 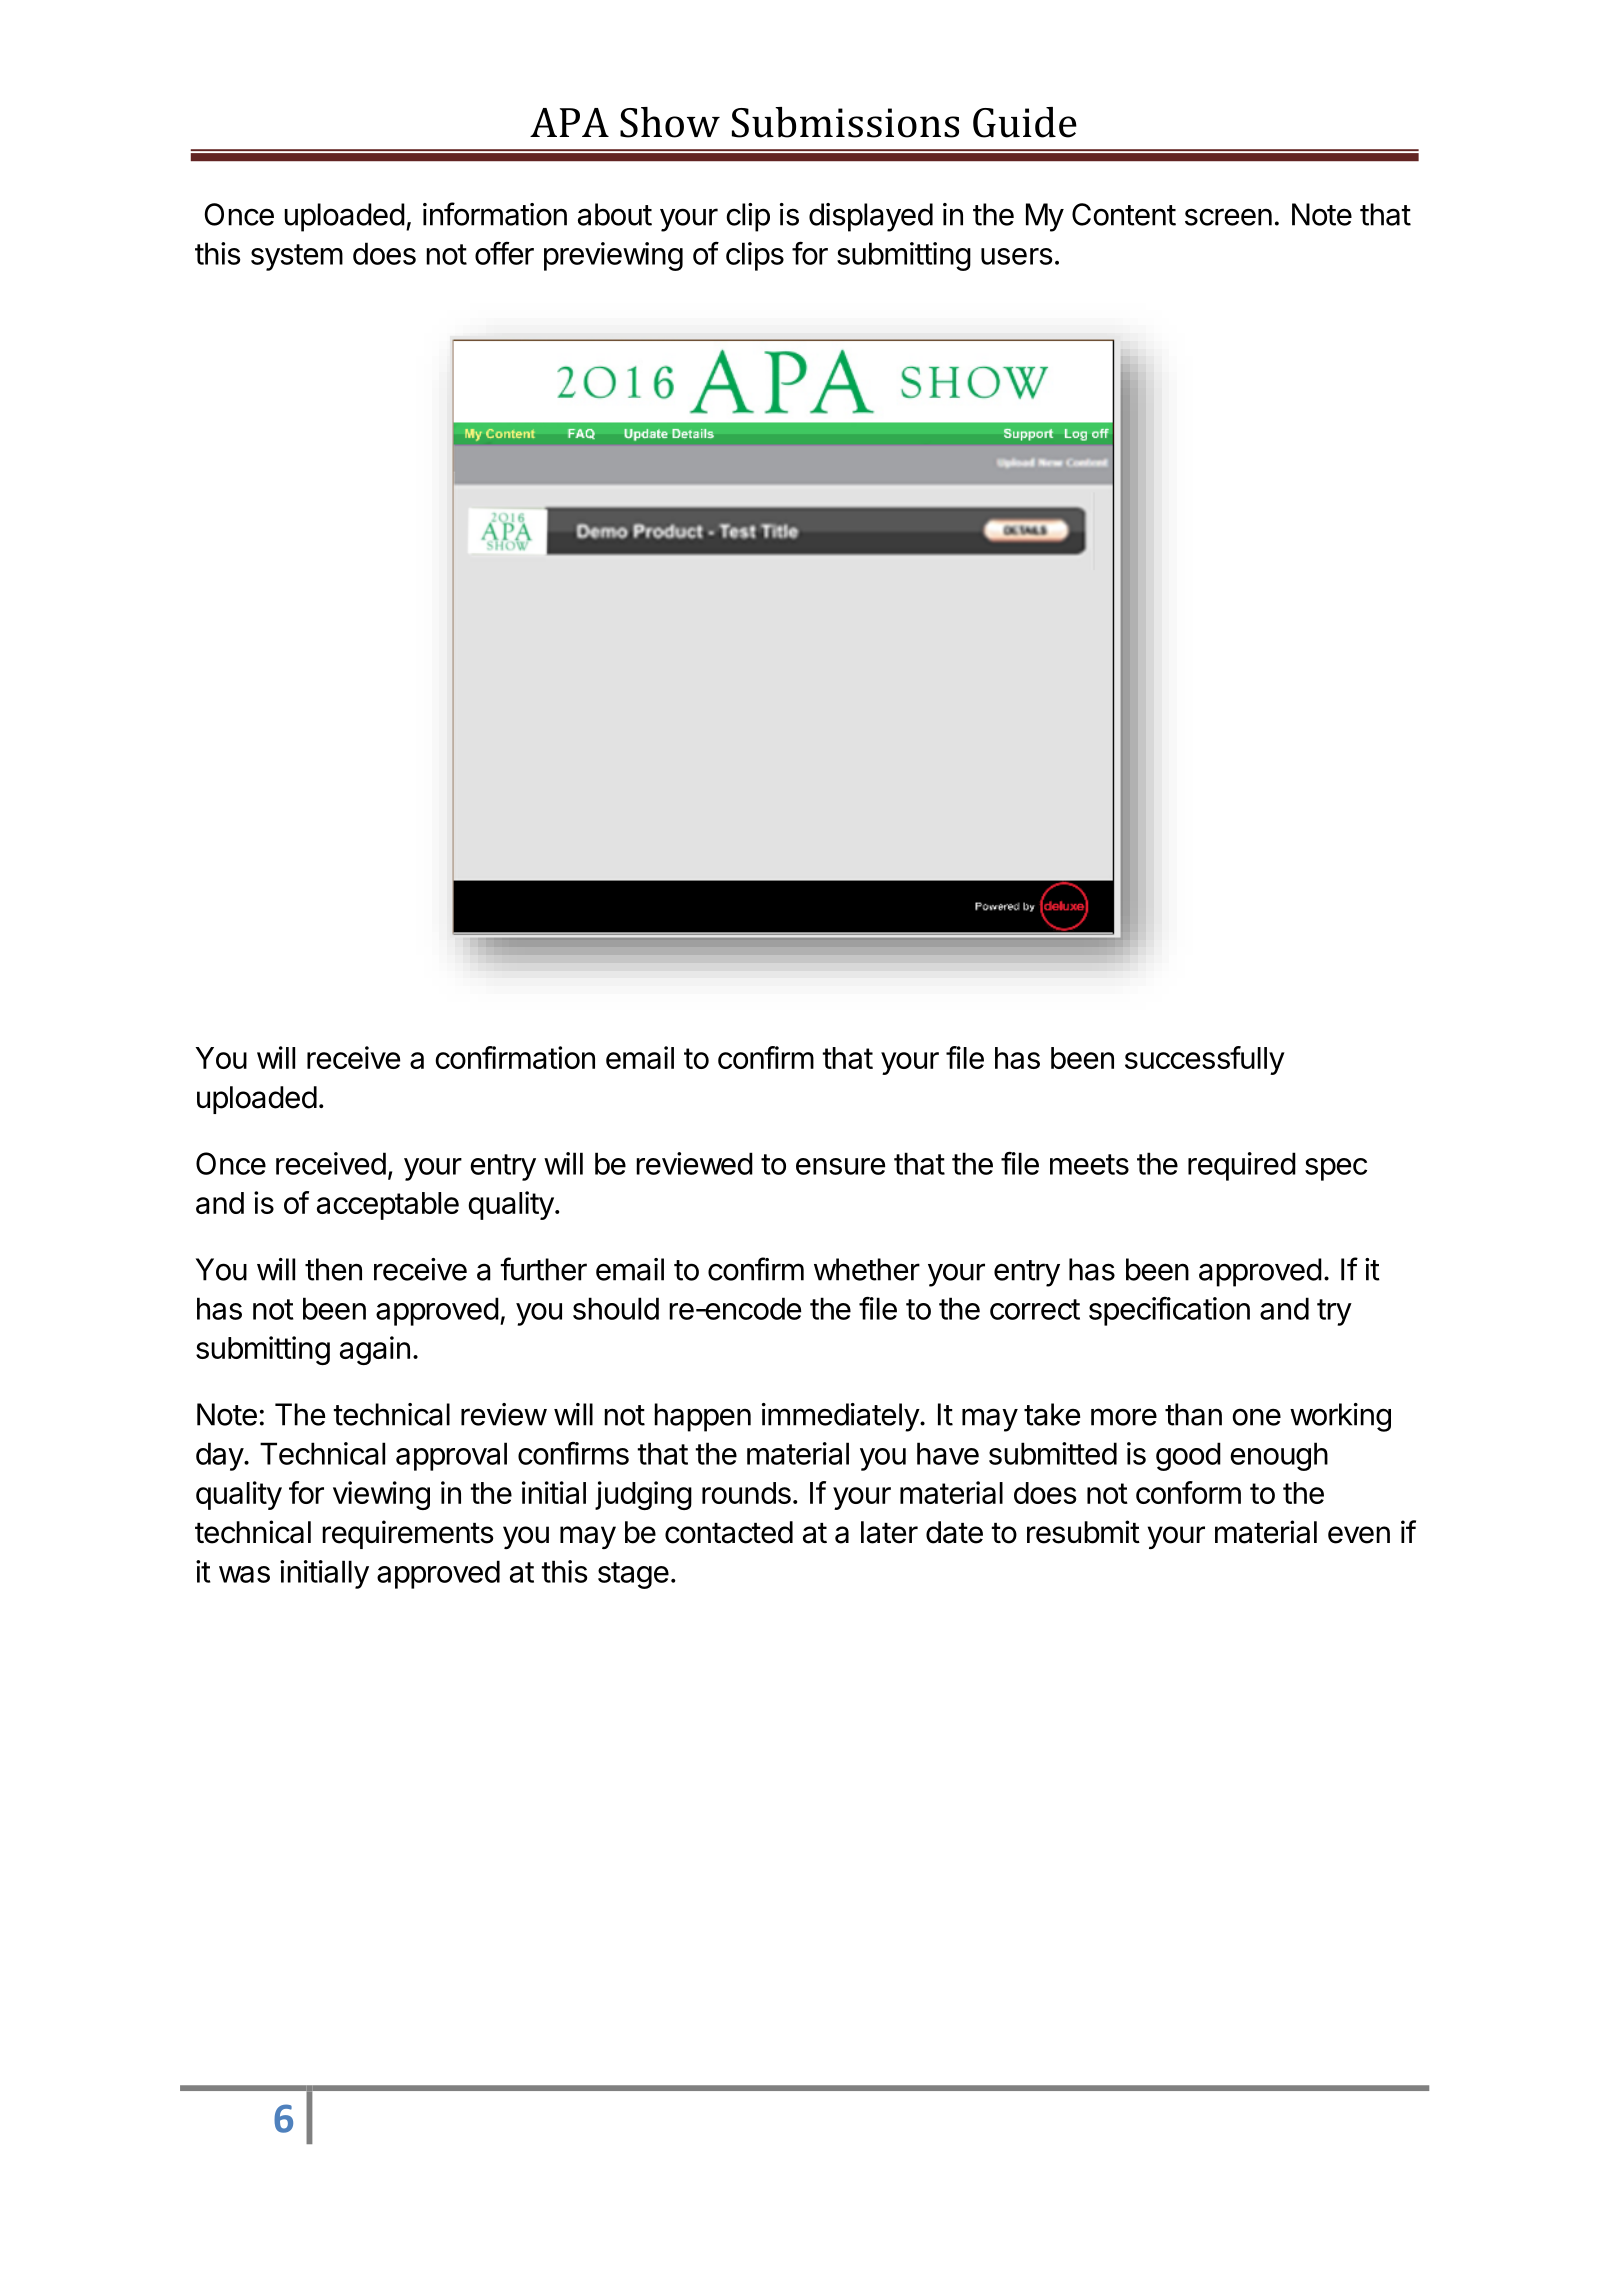 What do you see at coordinates (297, 257) in the screenshot?
I see `system` at bounding box center [297, 257].
